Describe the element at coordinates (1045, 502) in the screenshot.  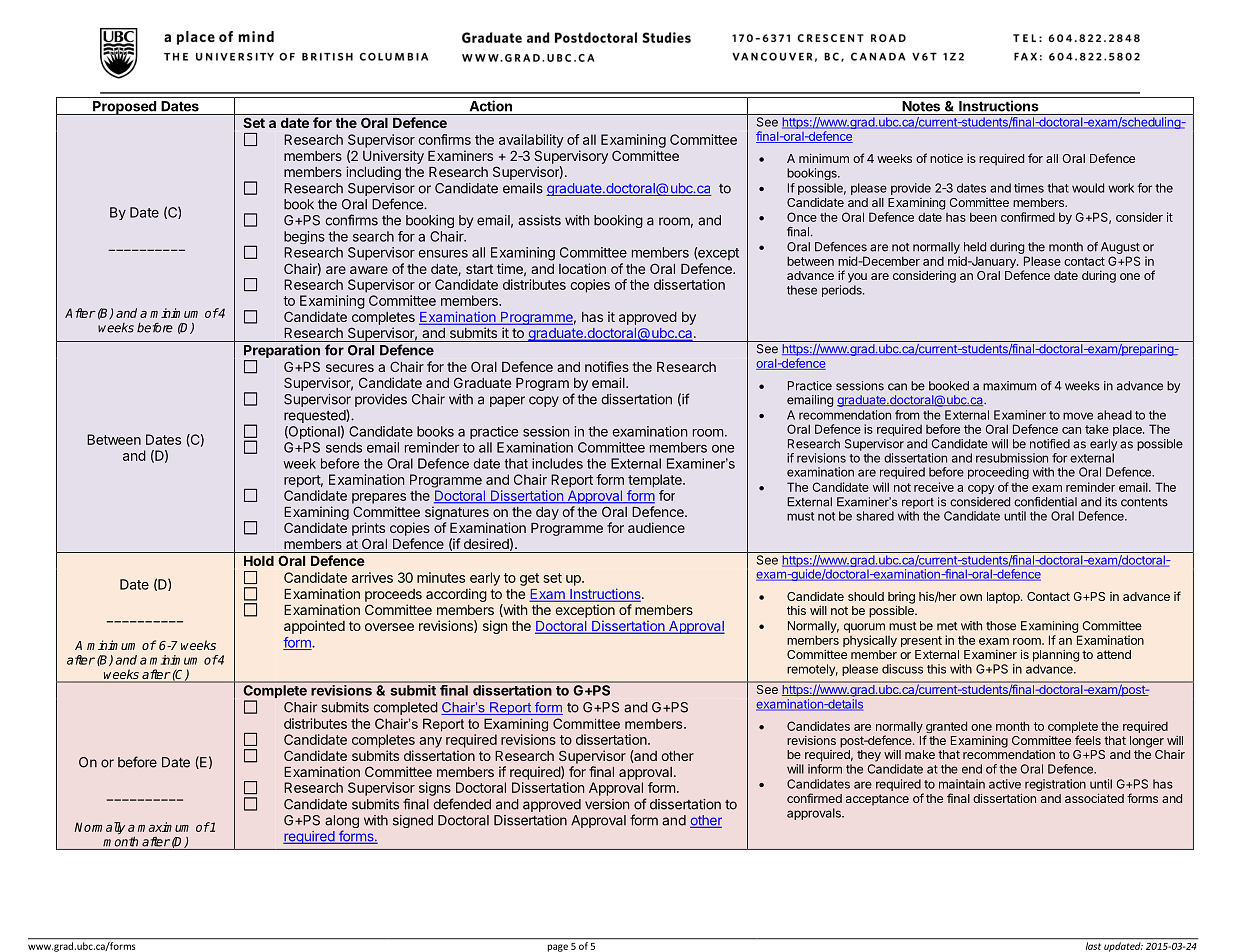
I see `confidential` at that location.
